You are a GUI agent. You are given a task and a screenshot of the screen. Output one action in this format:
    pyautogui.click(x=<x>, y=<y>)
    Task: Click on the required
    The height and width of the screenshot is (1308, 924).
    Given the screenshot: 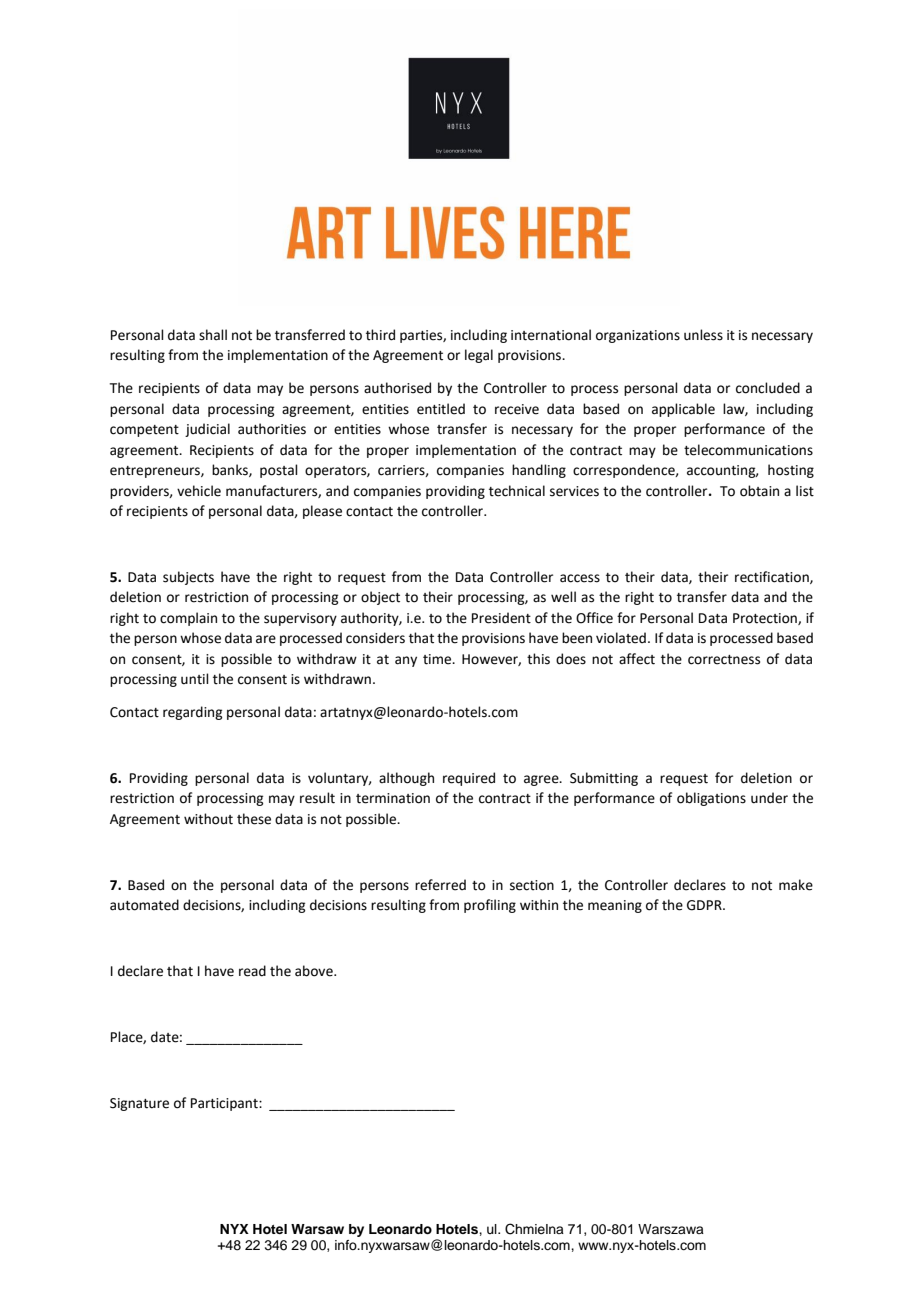 What is the action you would take?
    pyautogui.click(x=469, y=779)
